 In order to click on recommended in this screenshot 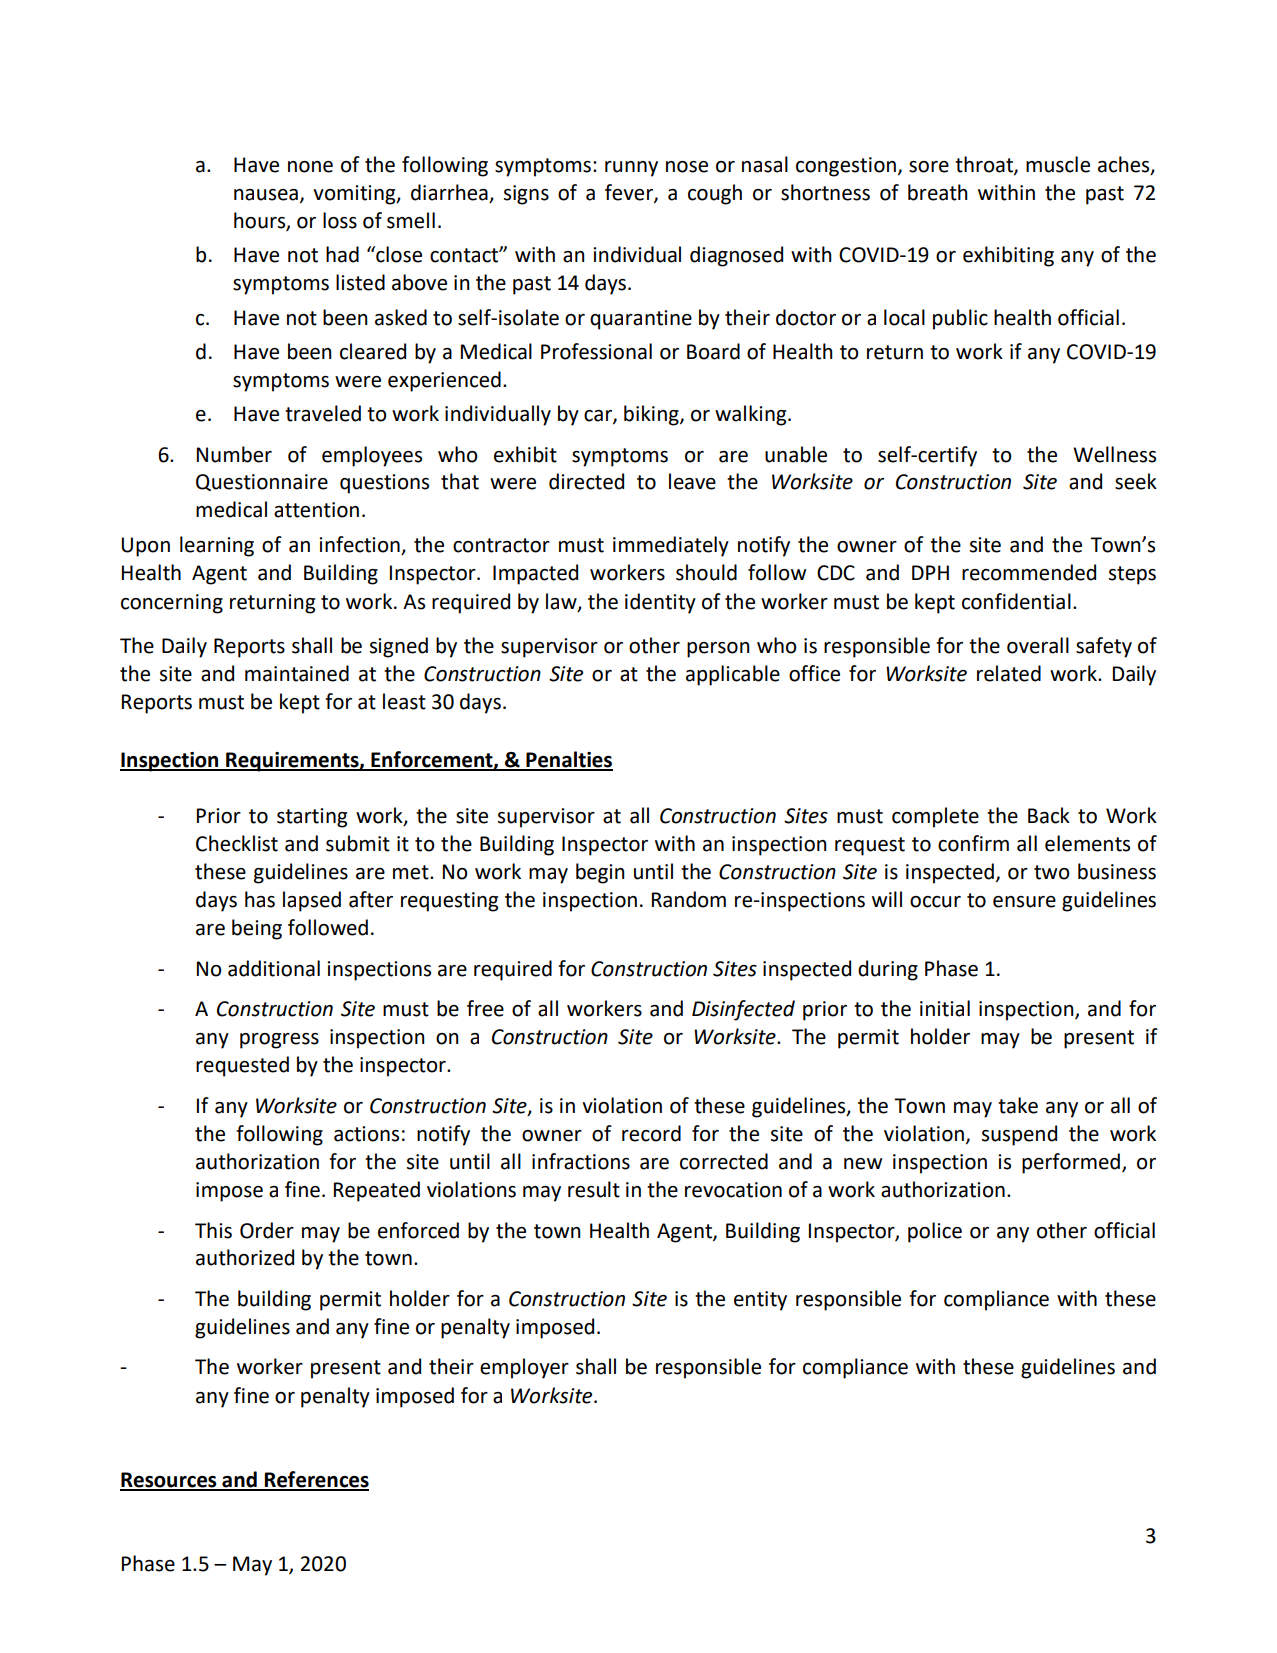, I will do `click(1029, 572)`.
